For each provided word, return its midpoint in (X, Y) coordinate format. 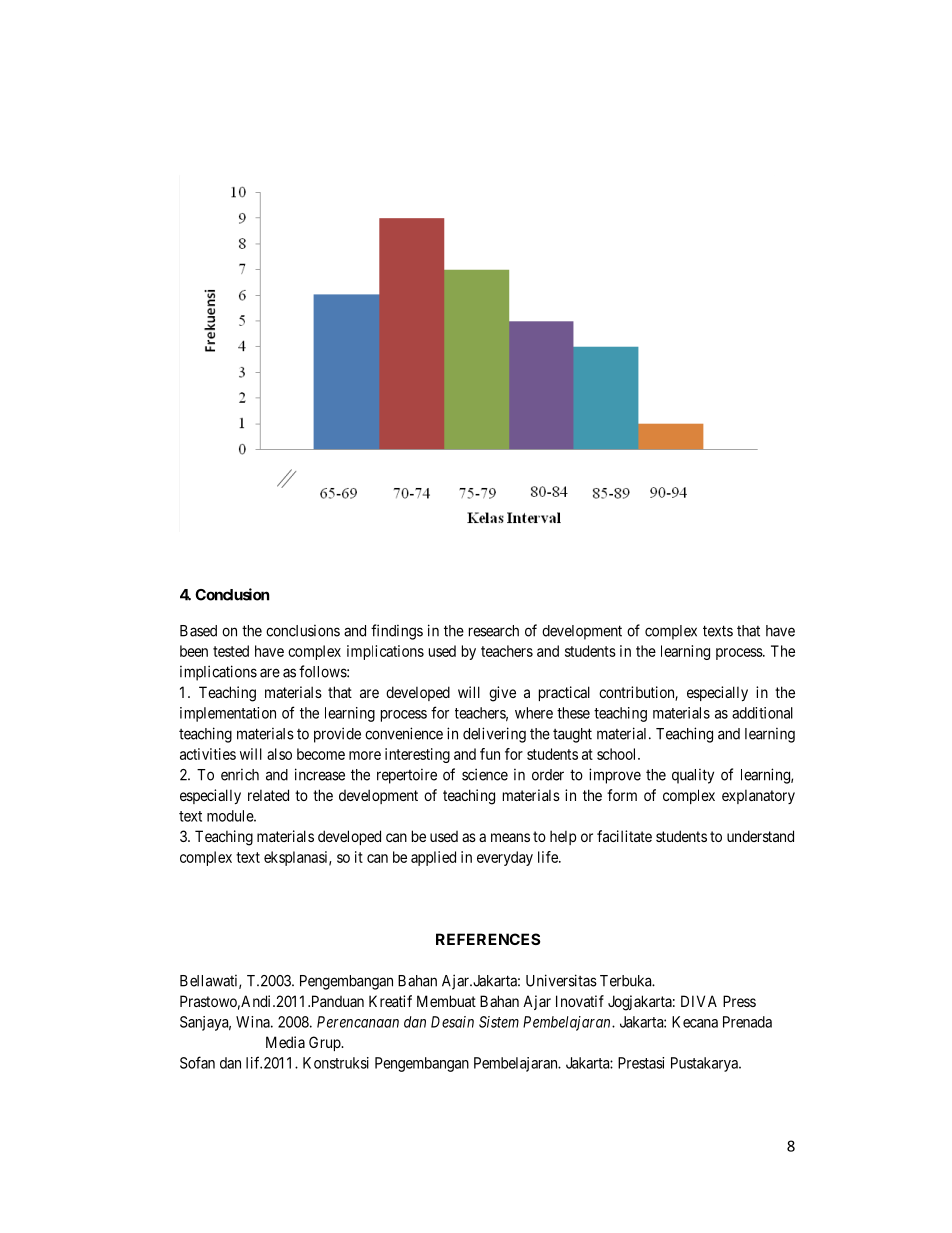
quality (693, 776)
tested (231, 651)
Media (285, 1042)
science (485, 774)
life (549, 857)
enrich (240, 775)
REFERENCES (488, 939)
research (494, 631)
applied (433, 858)
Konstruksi (336, 1063)
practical (564, 693)
